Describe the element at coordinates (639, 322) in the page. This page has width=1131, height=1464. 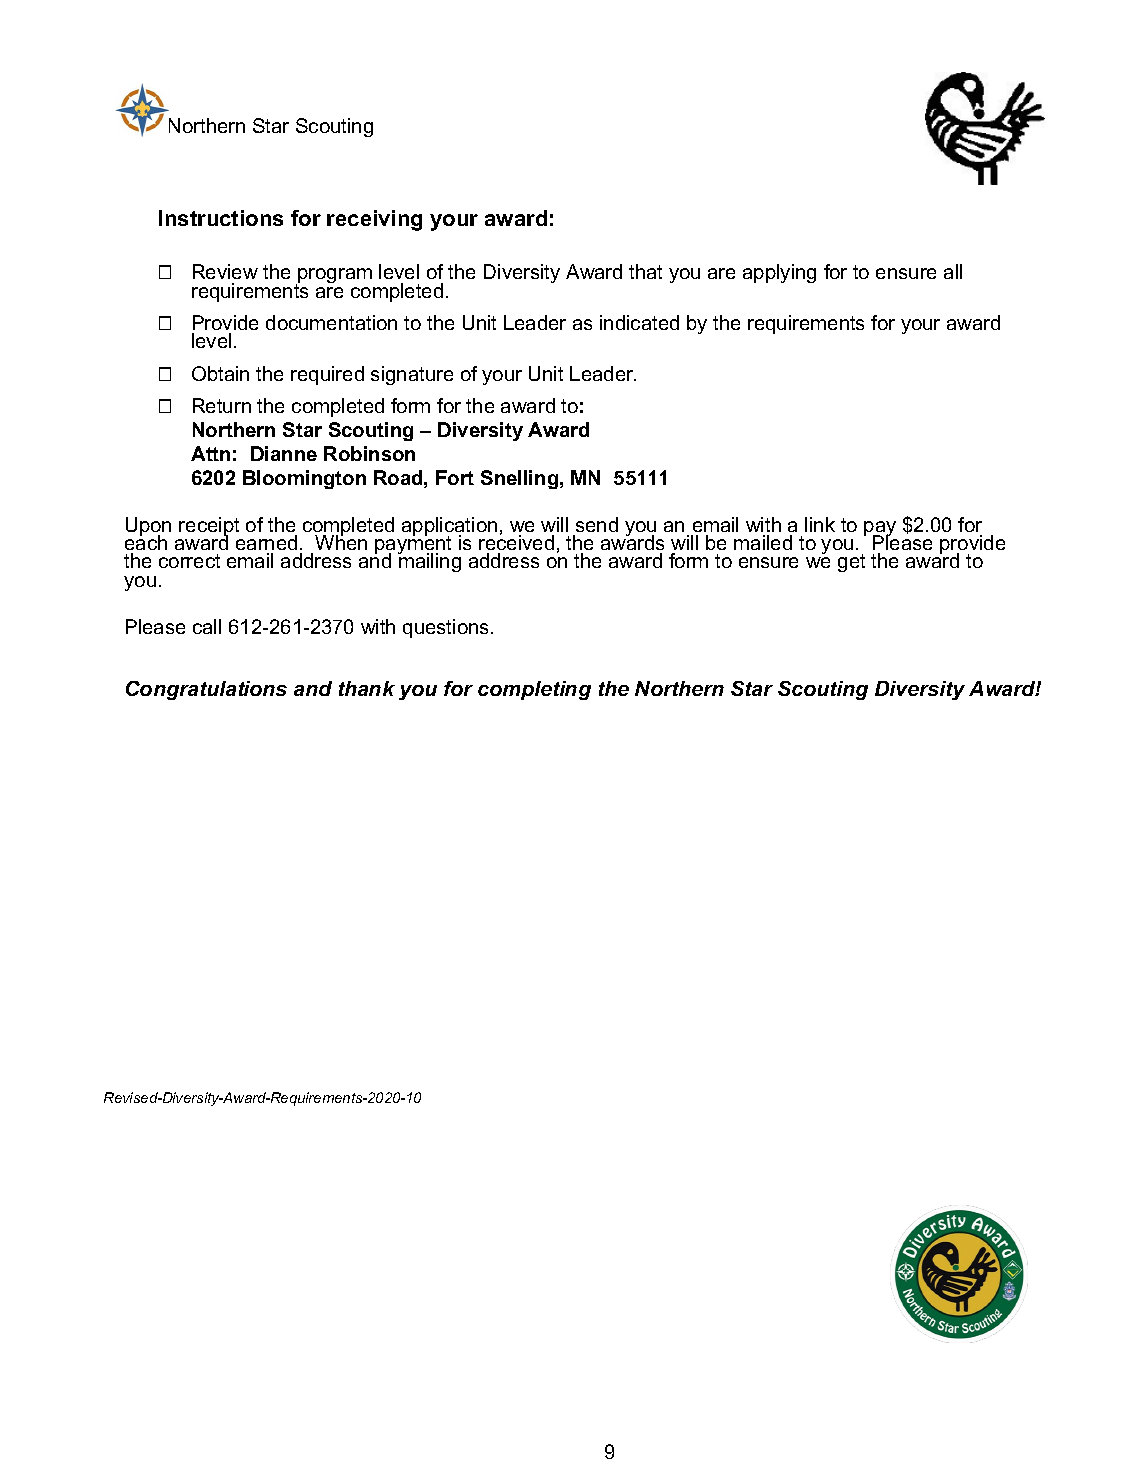
I see `indicated` at that location.
